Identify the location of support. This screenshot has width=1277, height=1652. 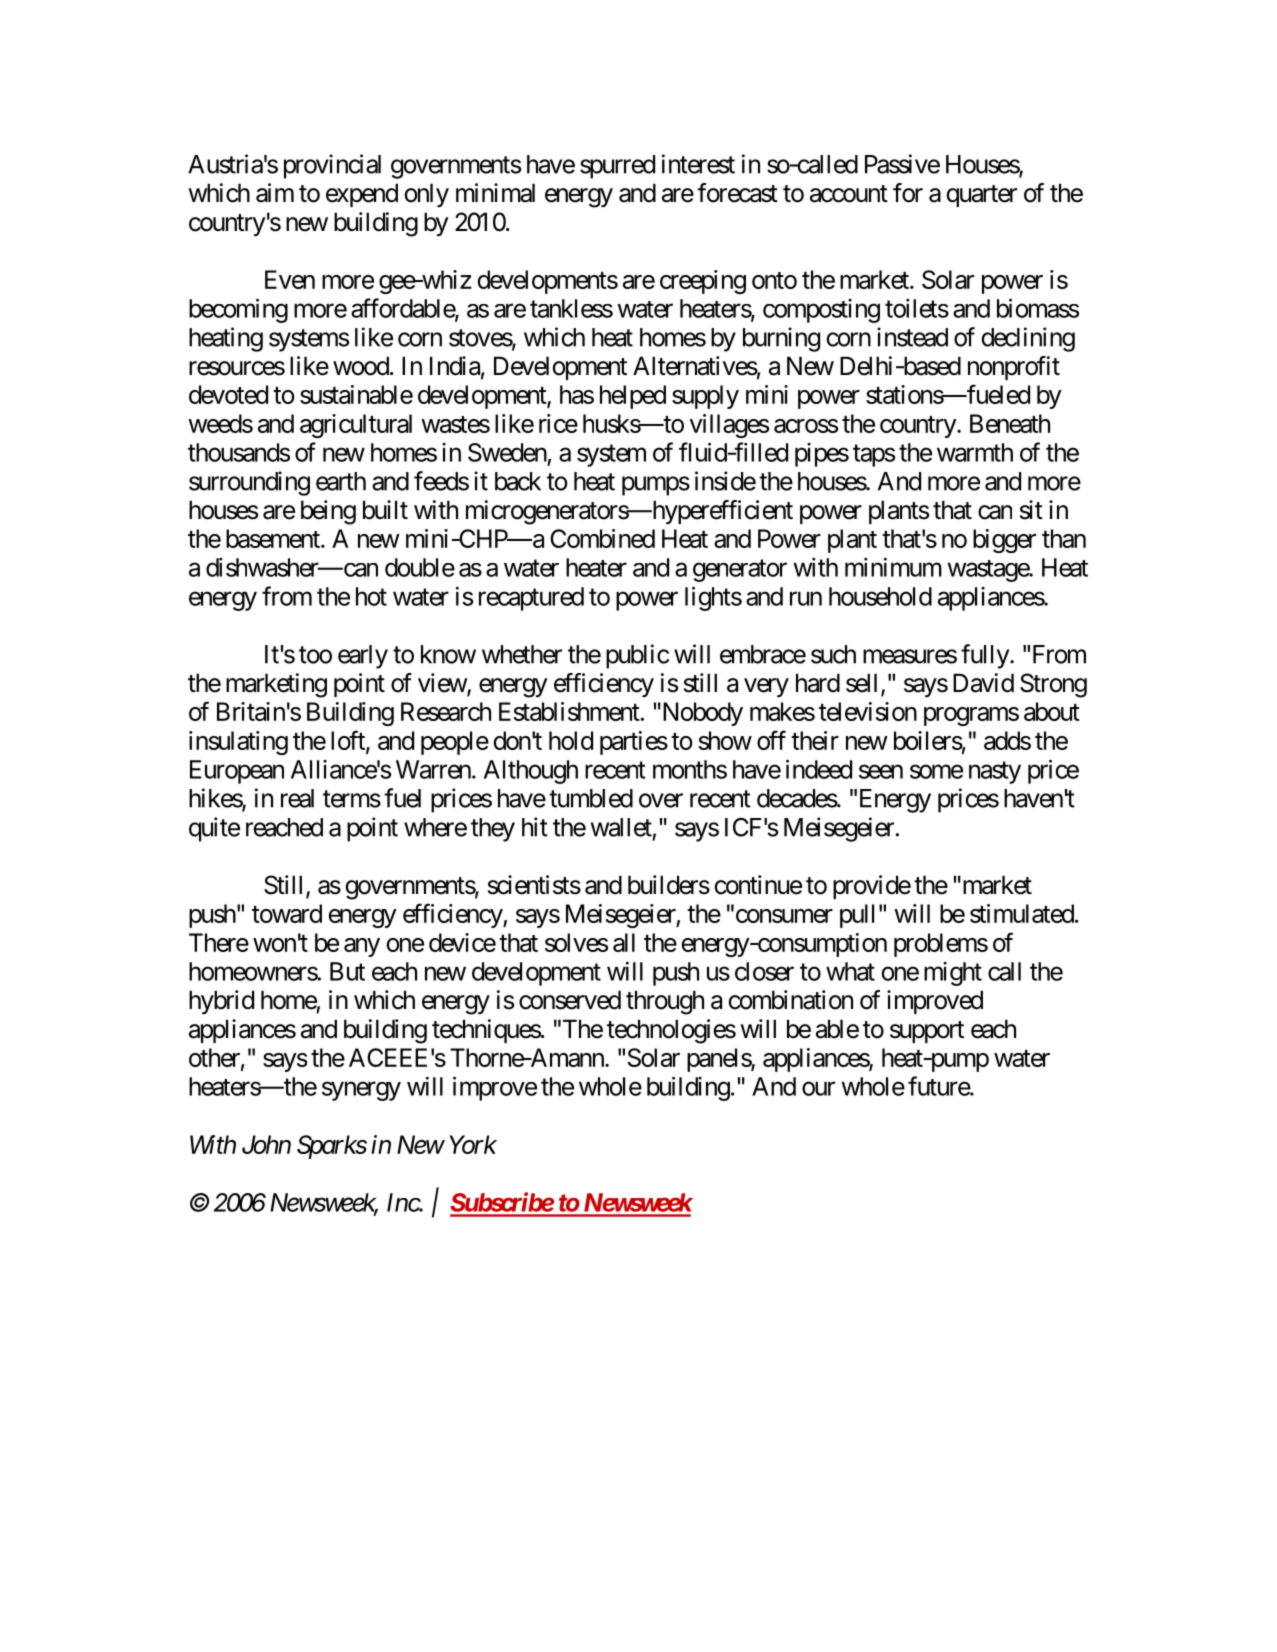
(927, 1032).
